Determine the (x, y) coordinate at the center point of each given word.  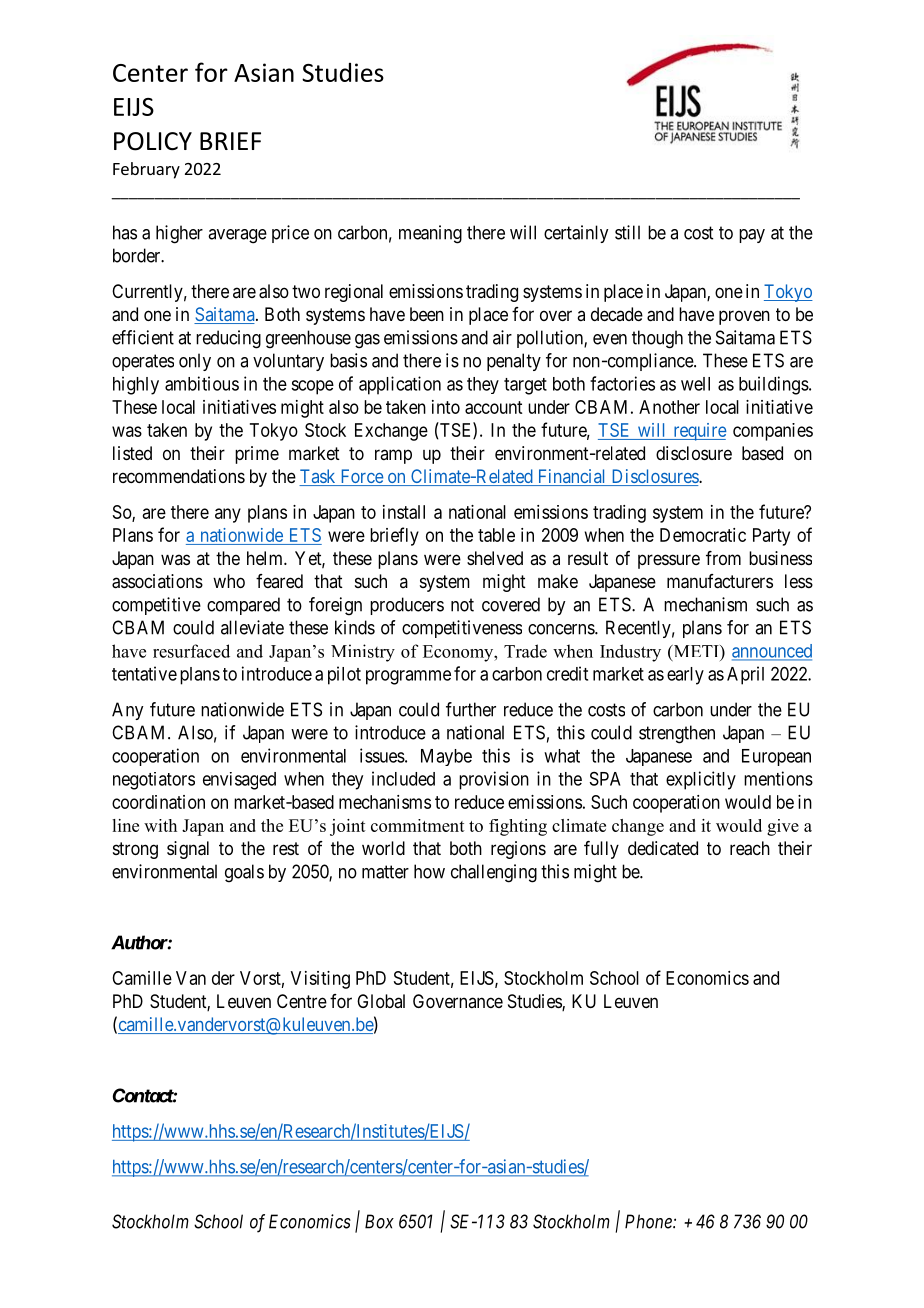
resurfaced (191, 651)
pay (752, 236)
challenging (494, 873)
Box (379, 1221)
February (146, 170)
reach (750, 848)
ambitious (202, 383)
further (471, 709)
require (699, 432)
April (745, 675)
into (446, 407)
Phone (649, 1221)
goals (244, 873)
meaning (430, 234)
